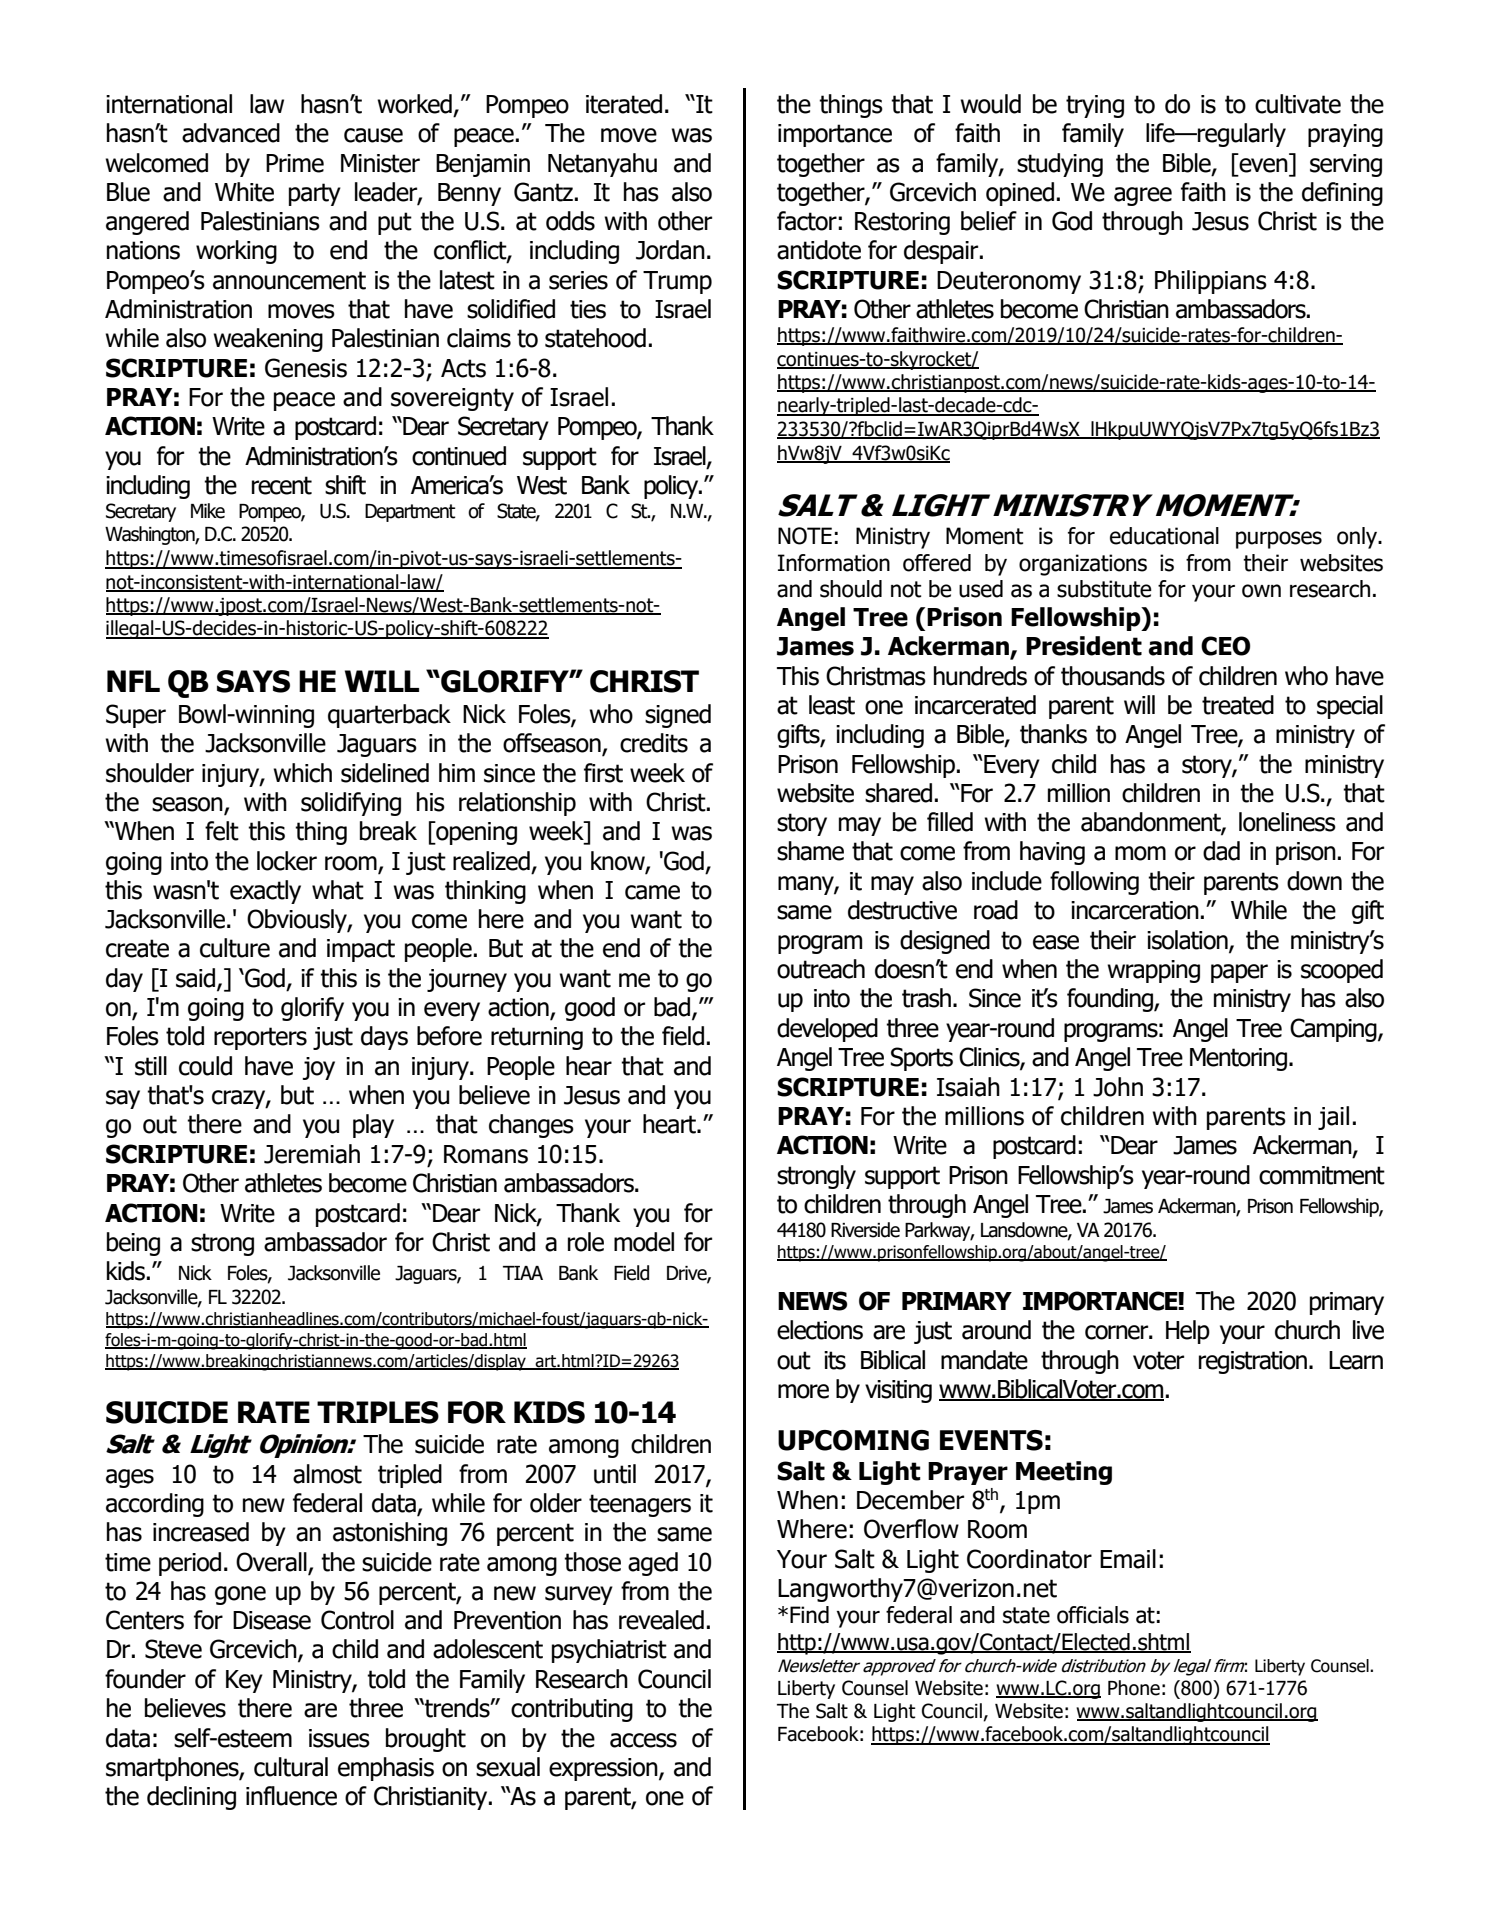  I want to click on isolation, so click(1188, 940).
